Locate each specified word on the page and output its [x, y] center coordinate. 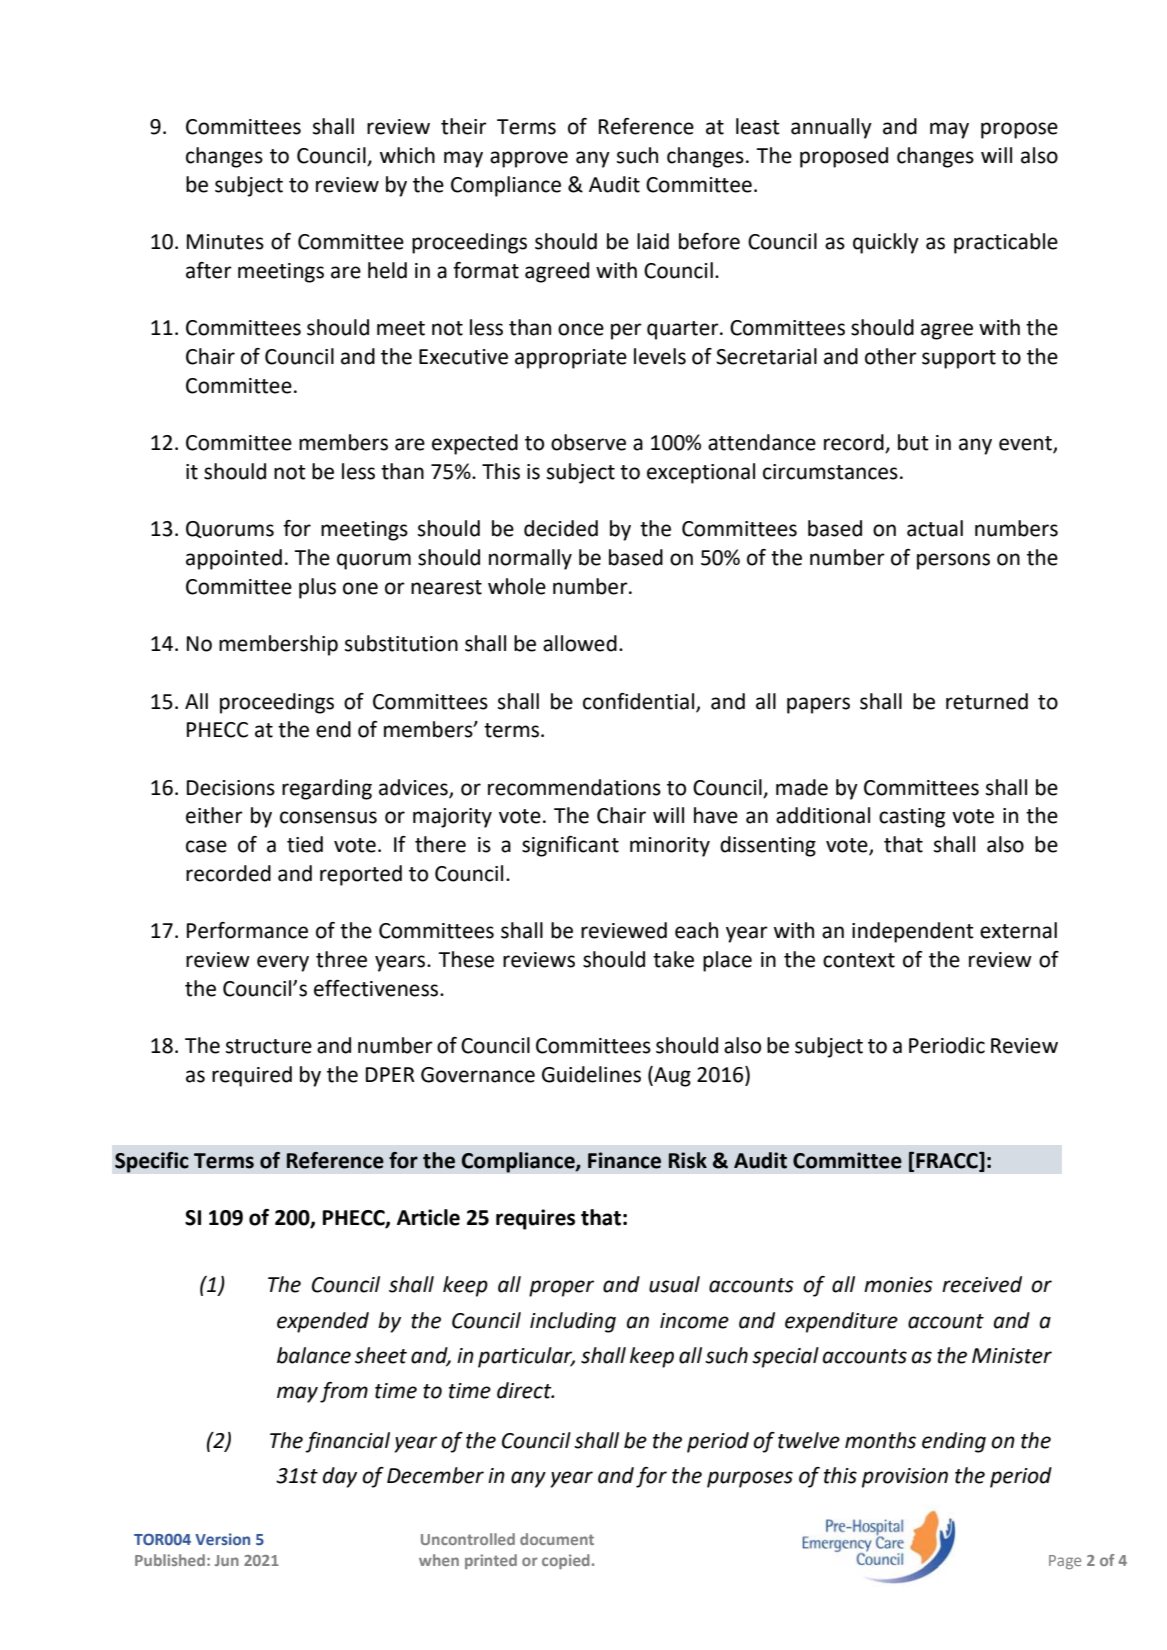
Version [222, 1539]
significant [570, 846]
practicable [1006, 243]
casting [912, 818]
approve [529, 159]
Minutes [225, 242]
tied [305, 844]
